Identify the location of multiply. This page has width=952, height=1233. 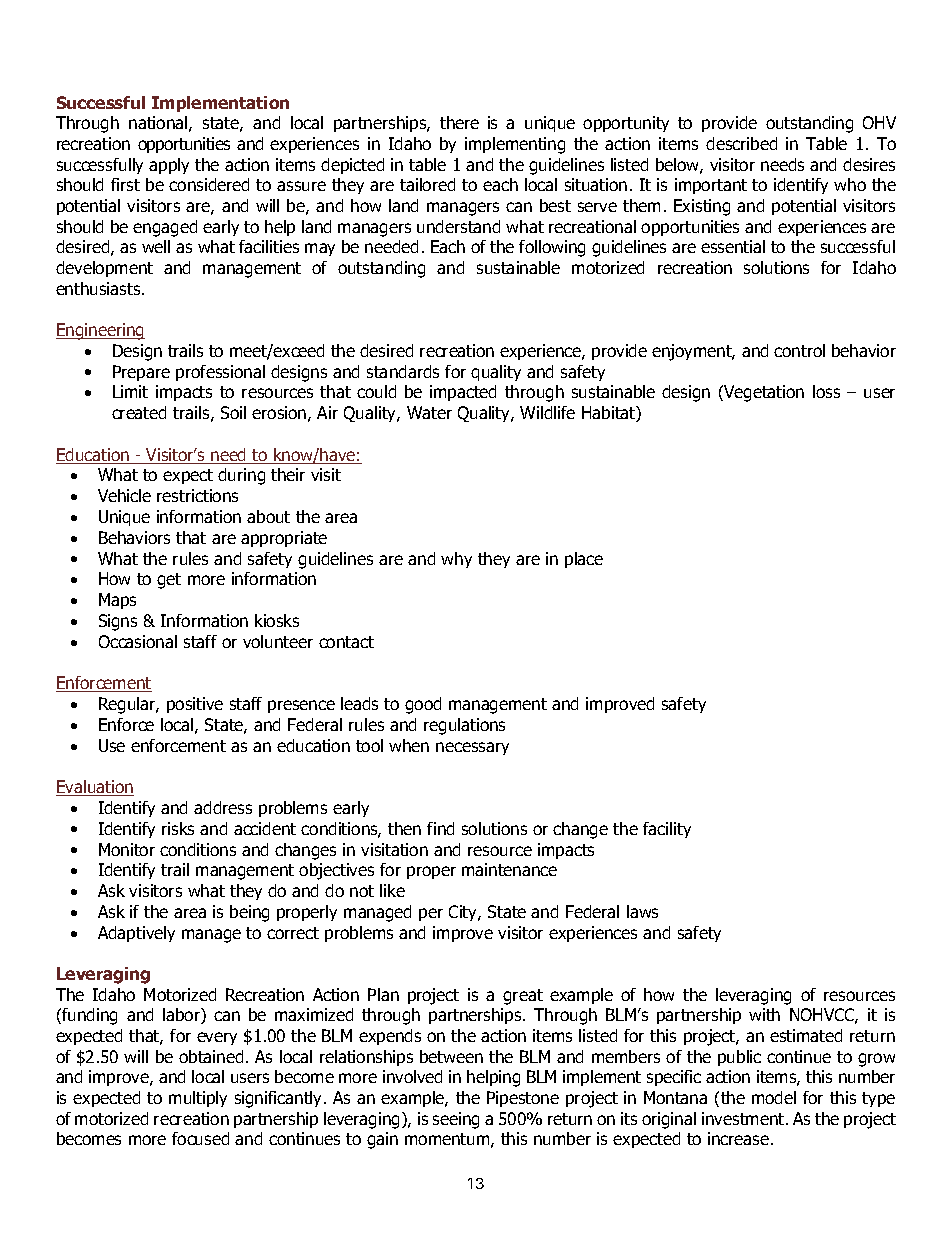
(198, 1099).
